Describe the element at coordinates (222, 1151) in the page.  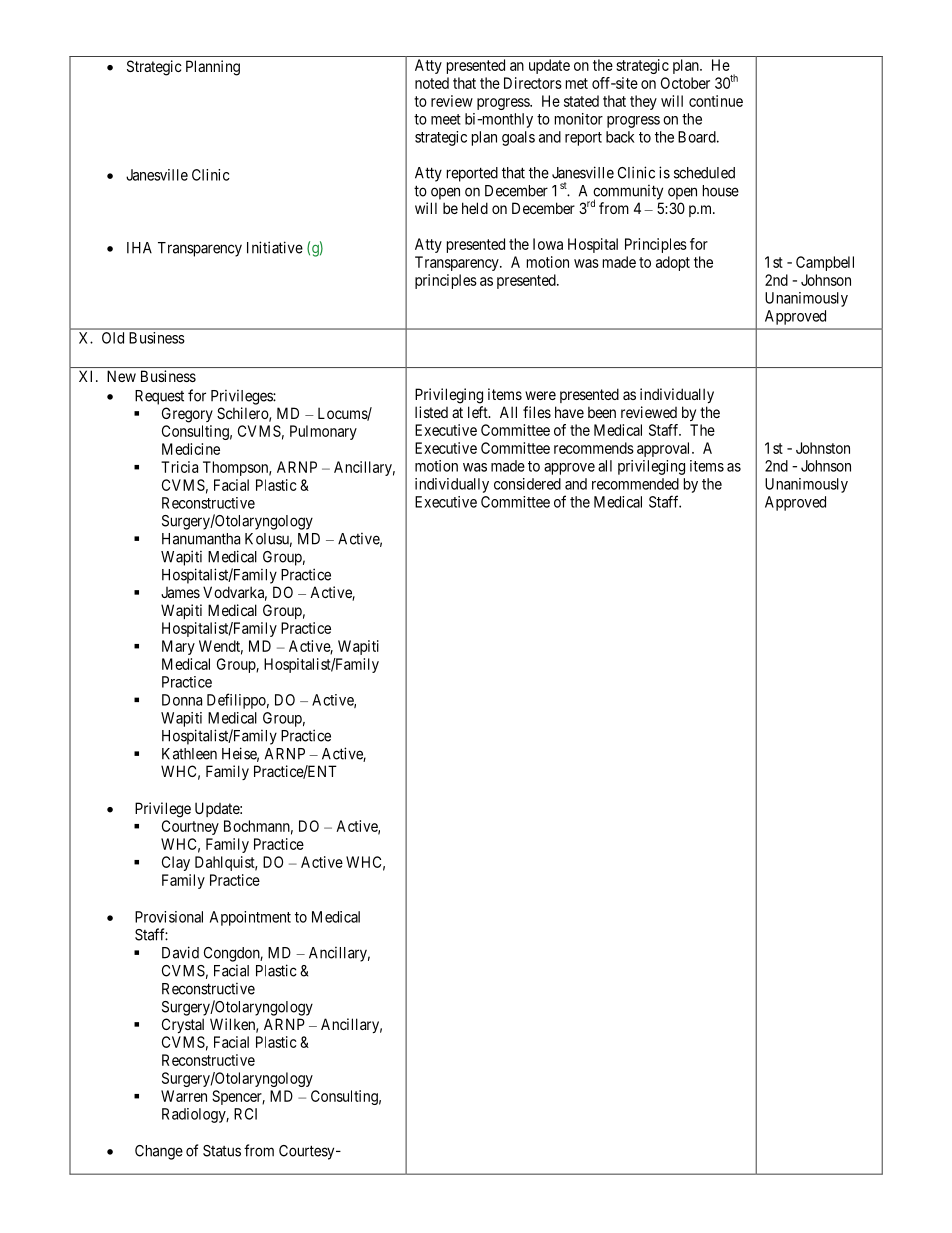
I see `Status` at that location.
